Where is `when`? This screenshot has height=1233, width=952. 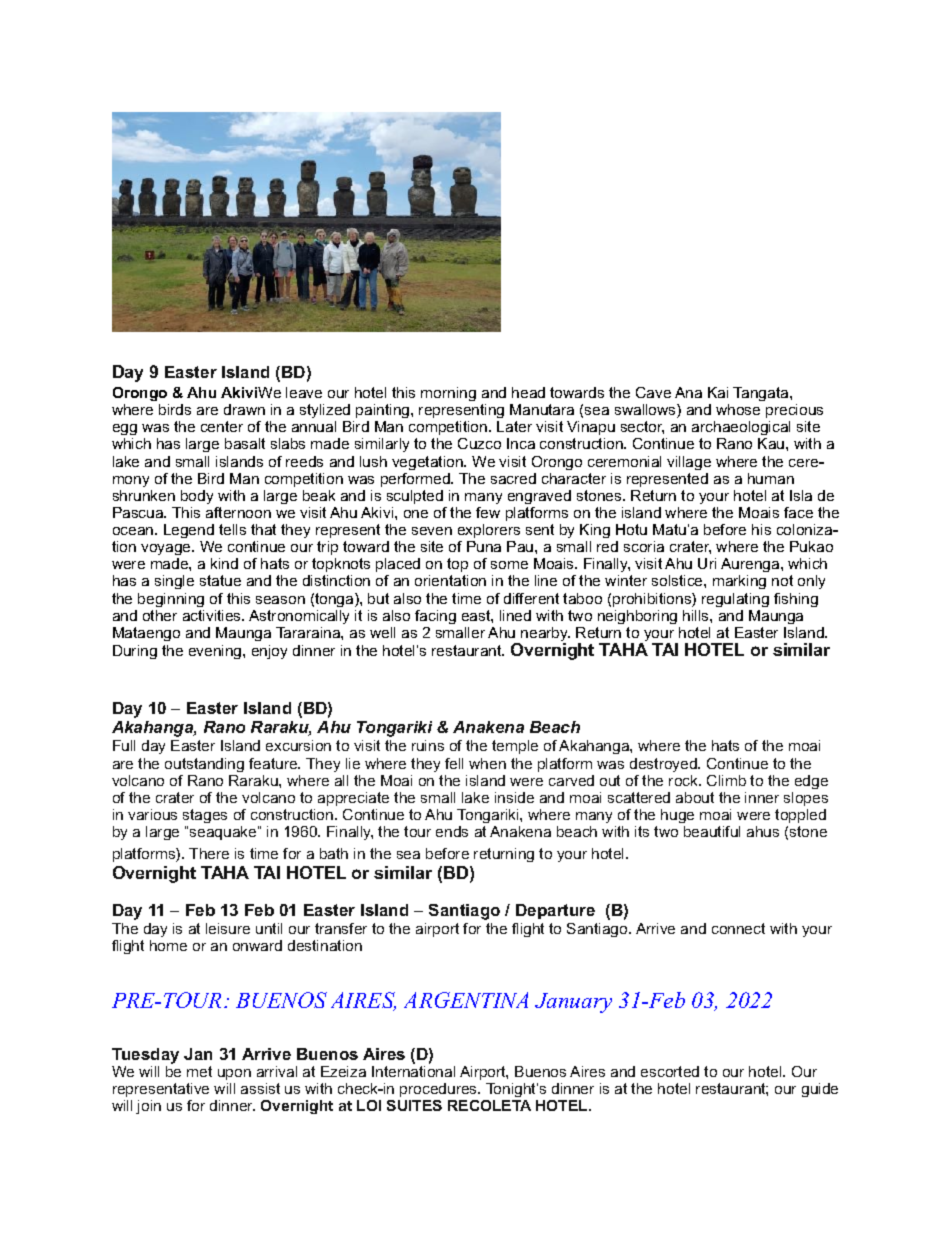 when is located at coordinates (487, 763).
